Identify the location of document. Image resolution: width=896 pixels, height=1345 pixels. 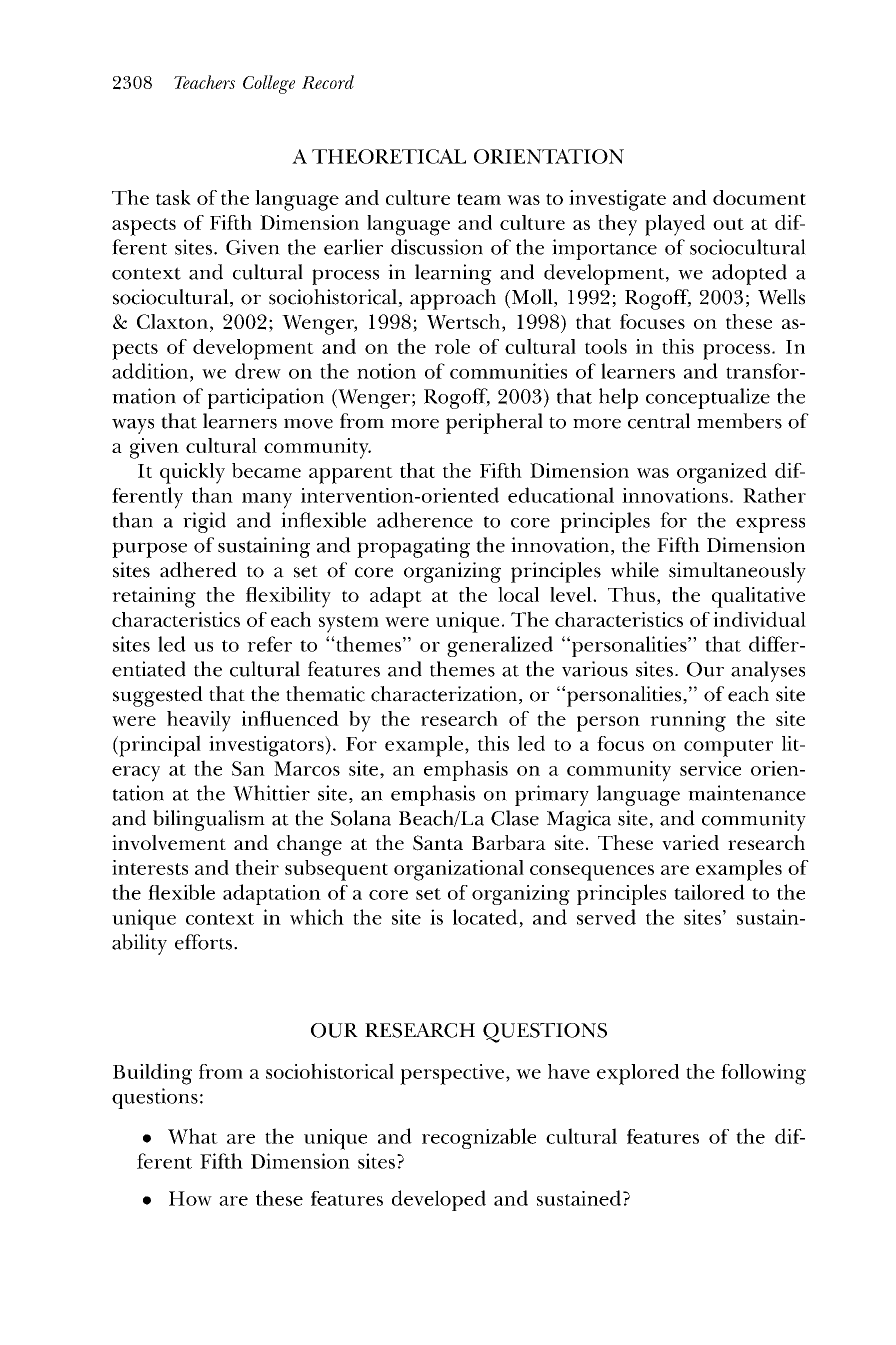
(759, 197).
